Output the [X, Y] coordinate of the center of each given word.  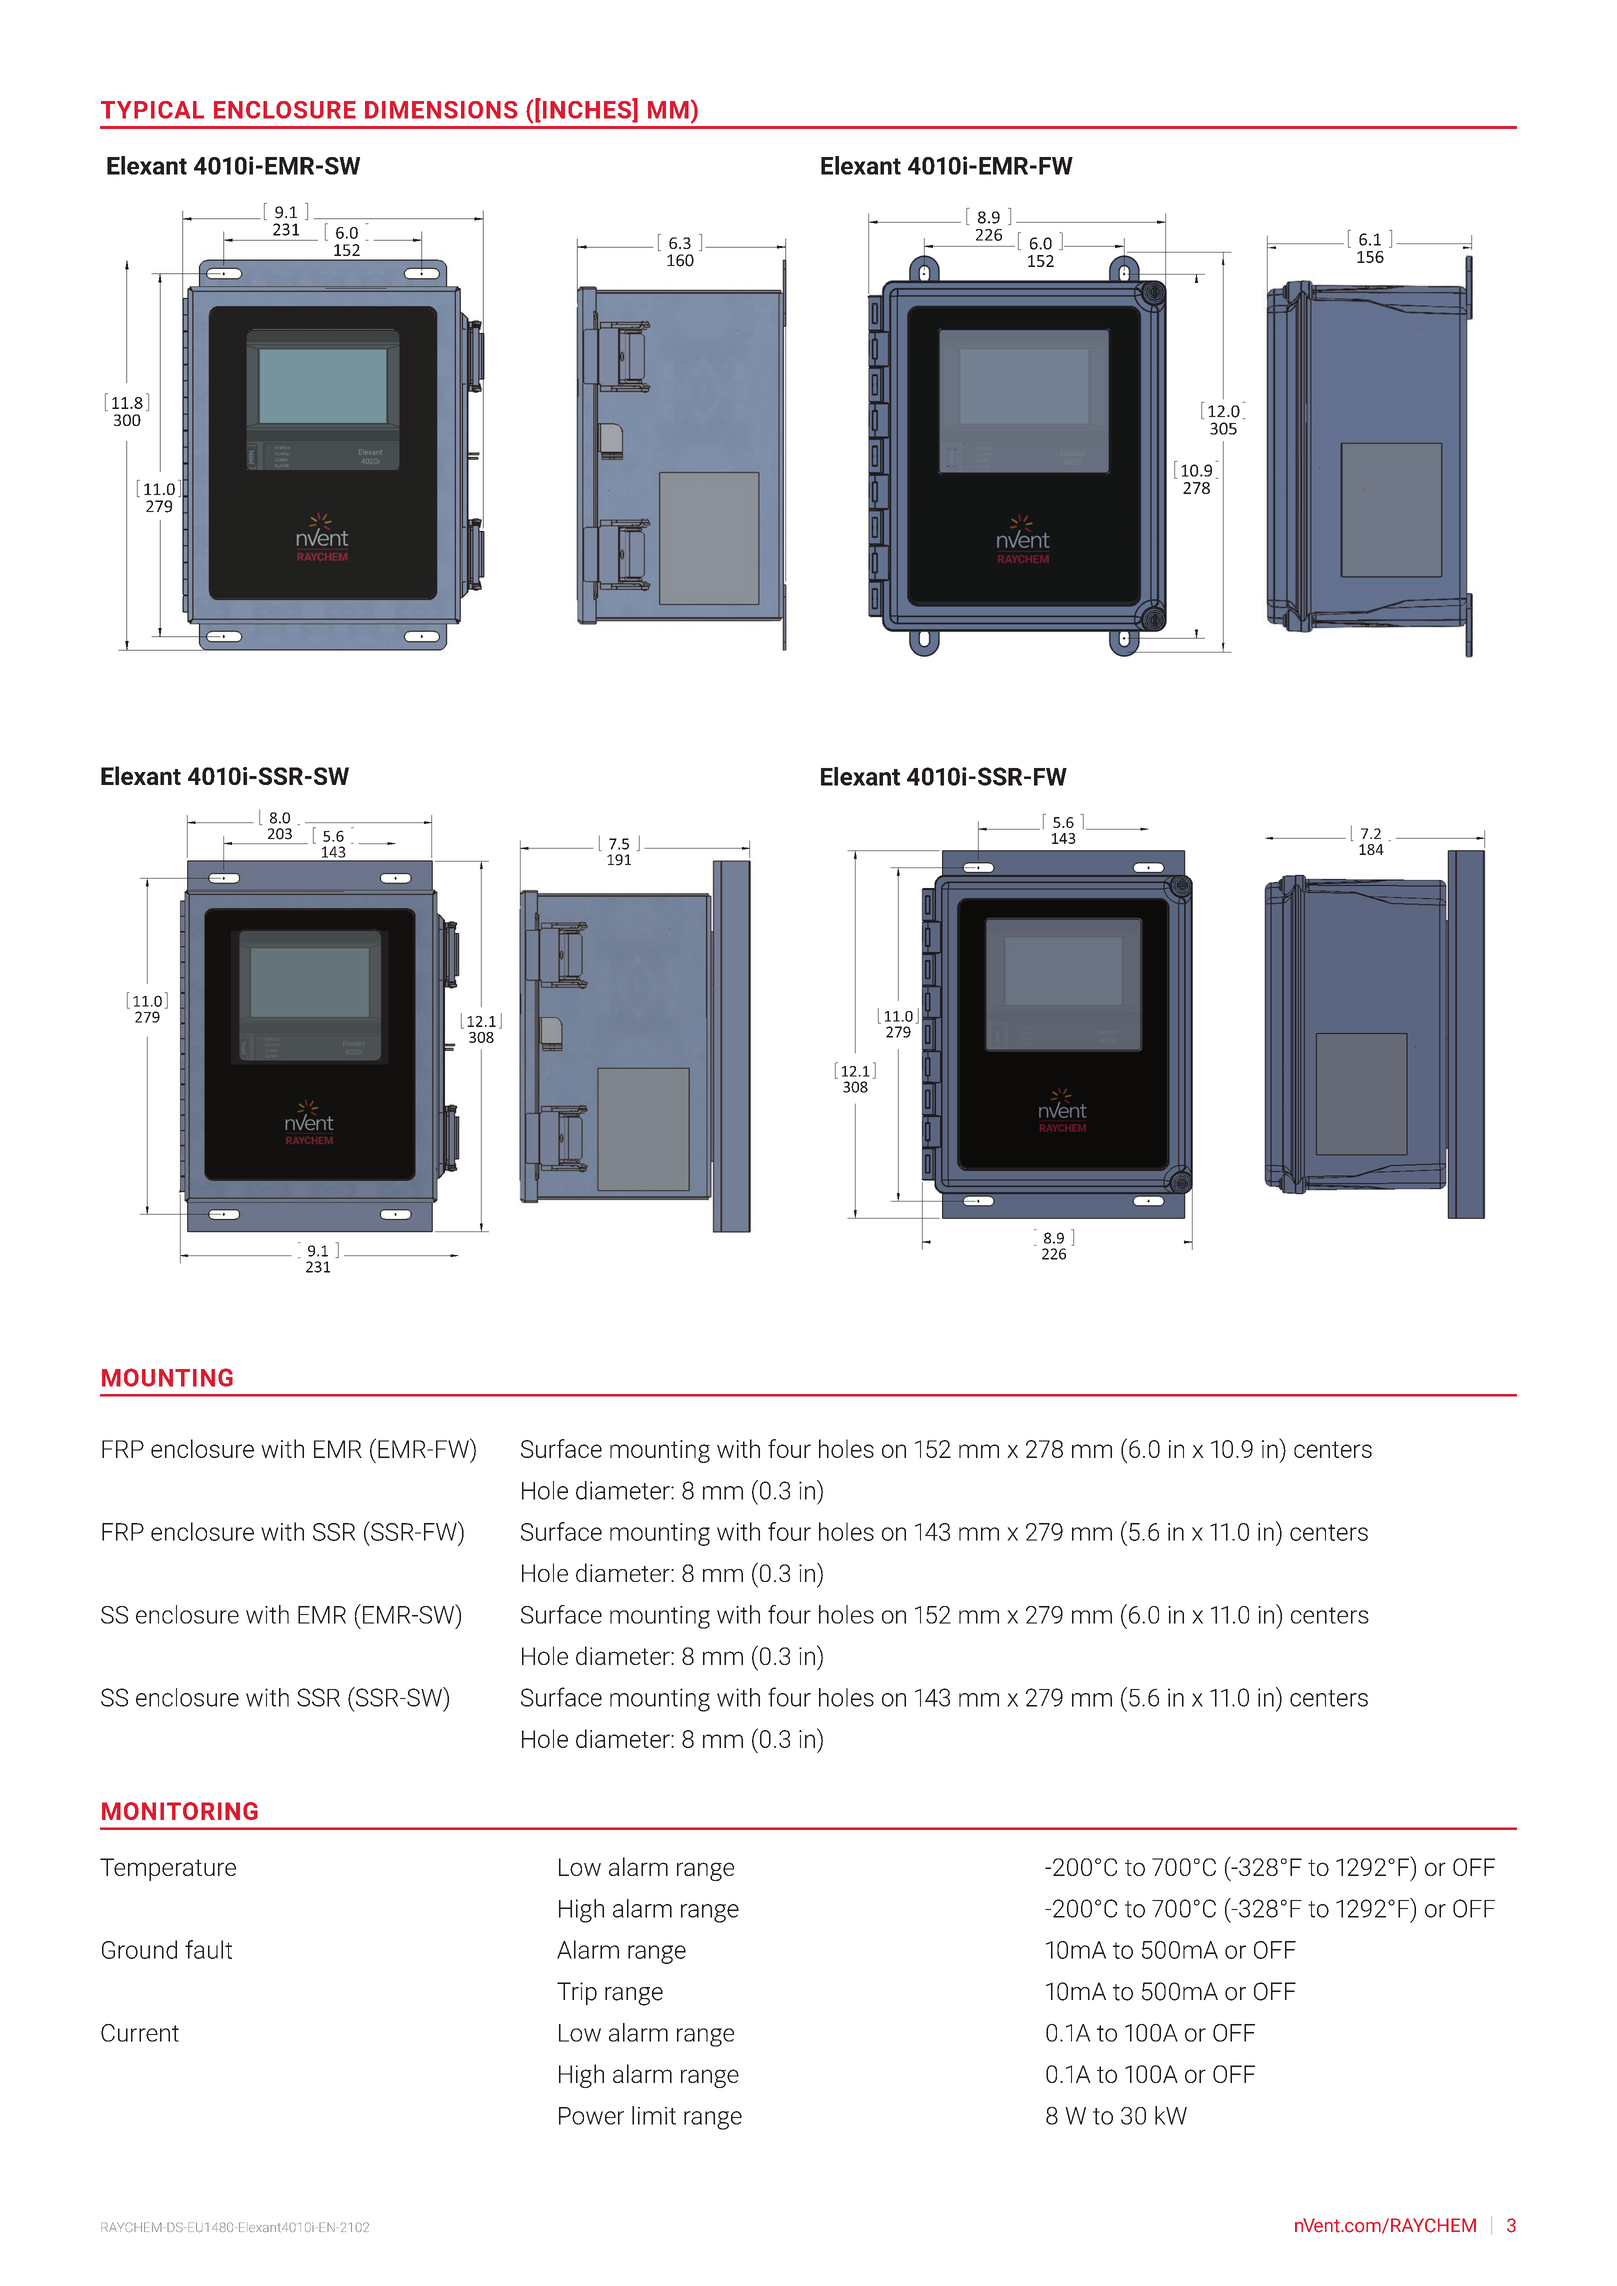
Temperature [168, 1869]
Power [591, 2116]
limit [654, 2115]
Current [140, 2033]
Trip [577, 1993]
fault [208, 1949]
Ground [139, 1949]
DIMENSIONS [441, 110]
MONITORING [180, 1811]
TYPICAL [152, 110]
